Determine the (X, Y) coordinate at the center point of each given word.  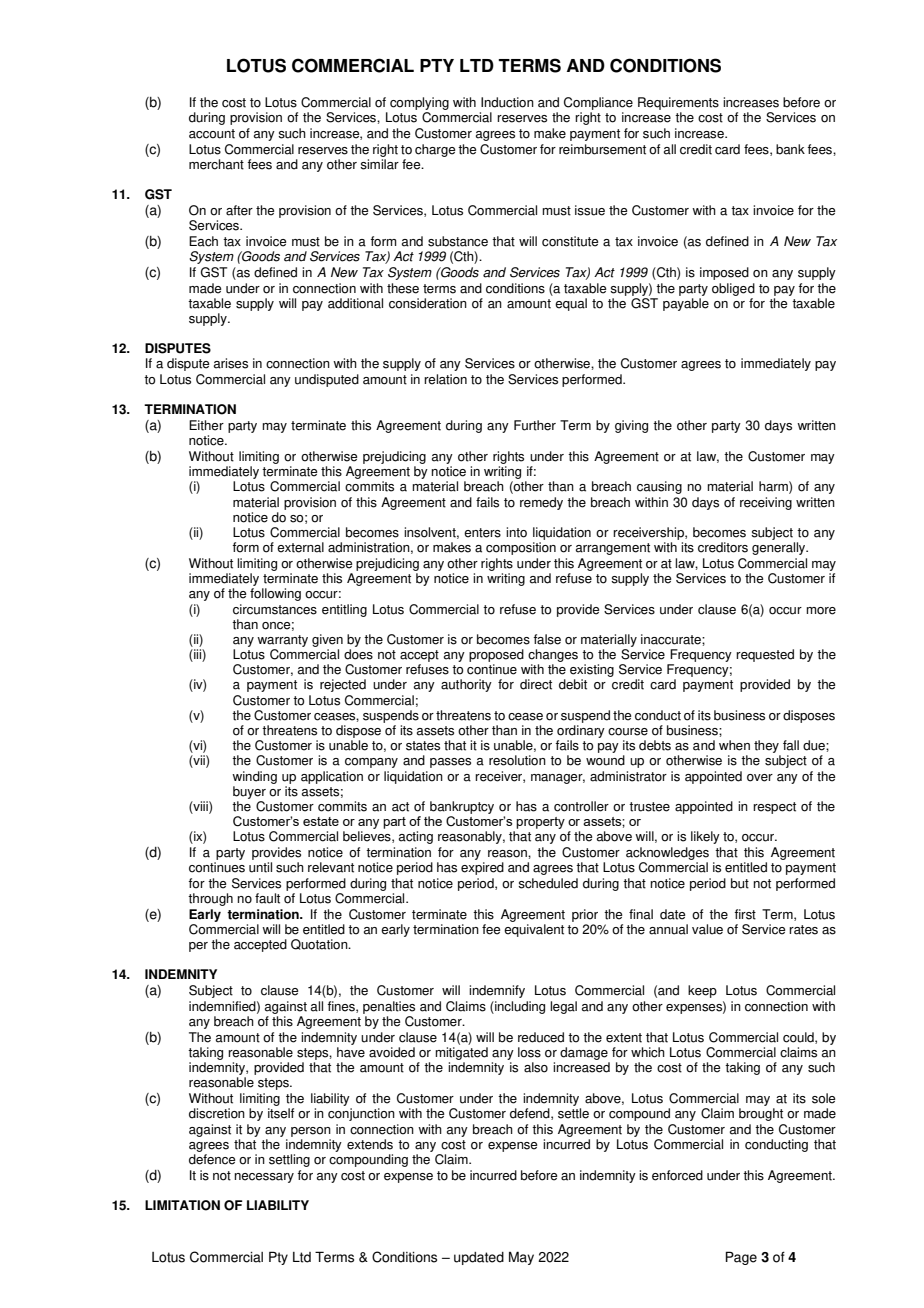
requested (765, 655)
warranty (282, 641)
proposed (496, 655)
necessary (264, 1178)
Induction (507, 102)
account (212, 134)
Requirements (678, 105)
